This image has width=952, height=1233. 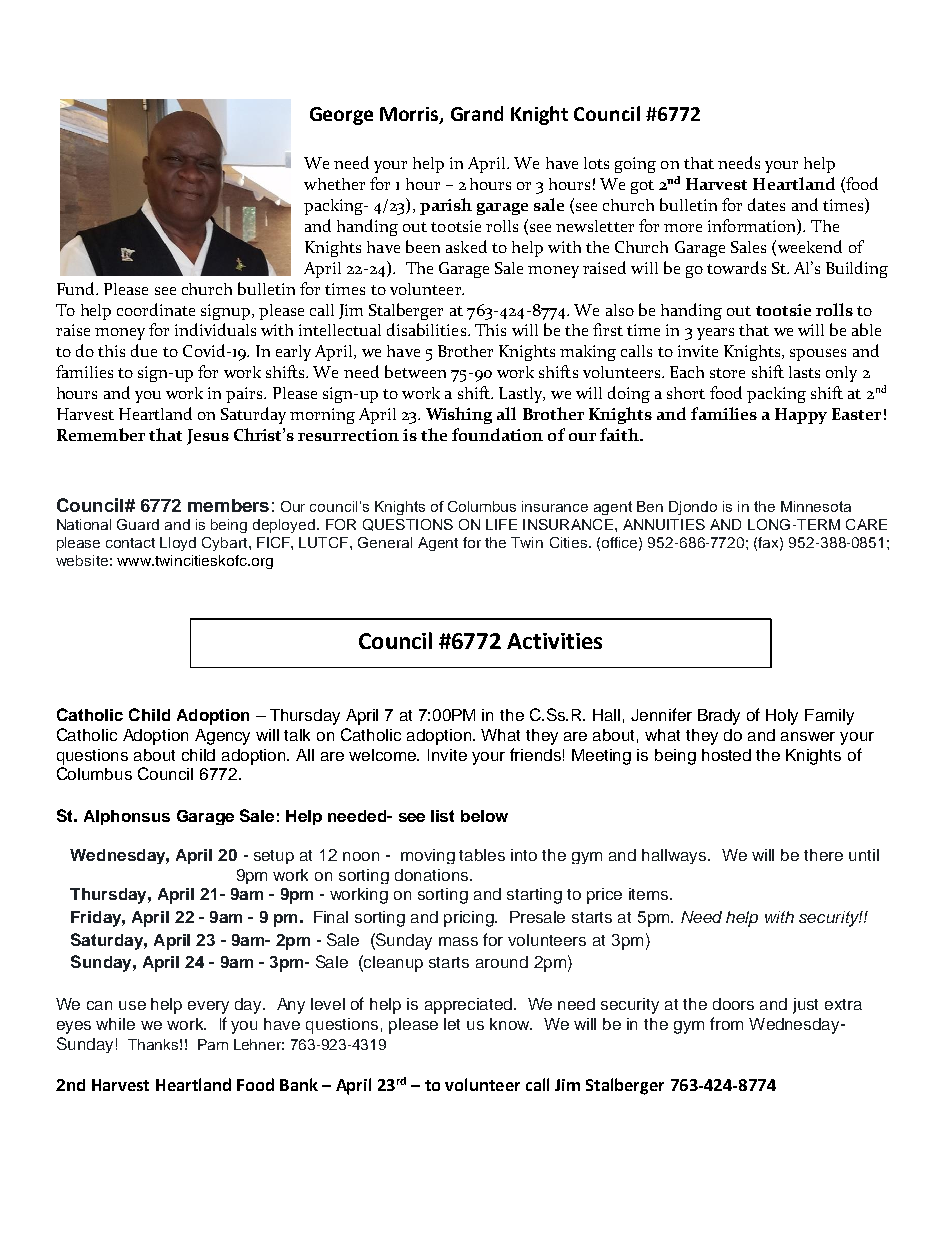 What do you see at coordinates (554, 641) in the image?
I see `Activities` at bounding box center [554, 641].
